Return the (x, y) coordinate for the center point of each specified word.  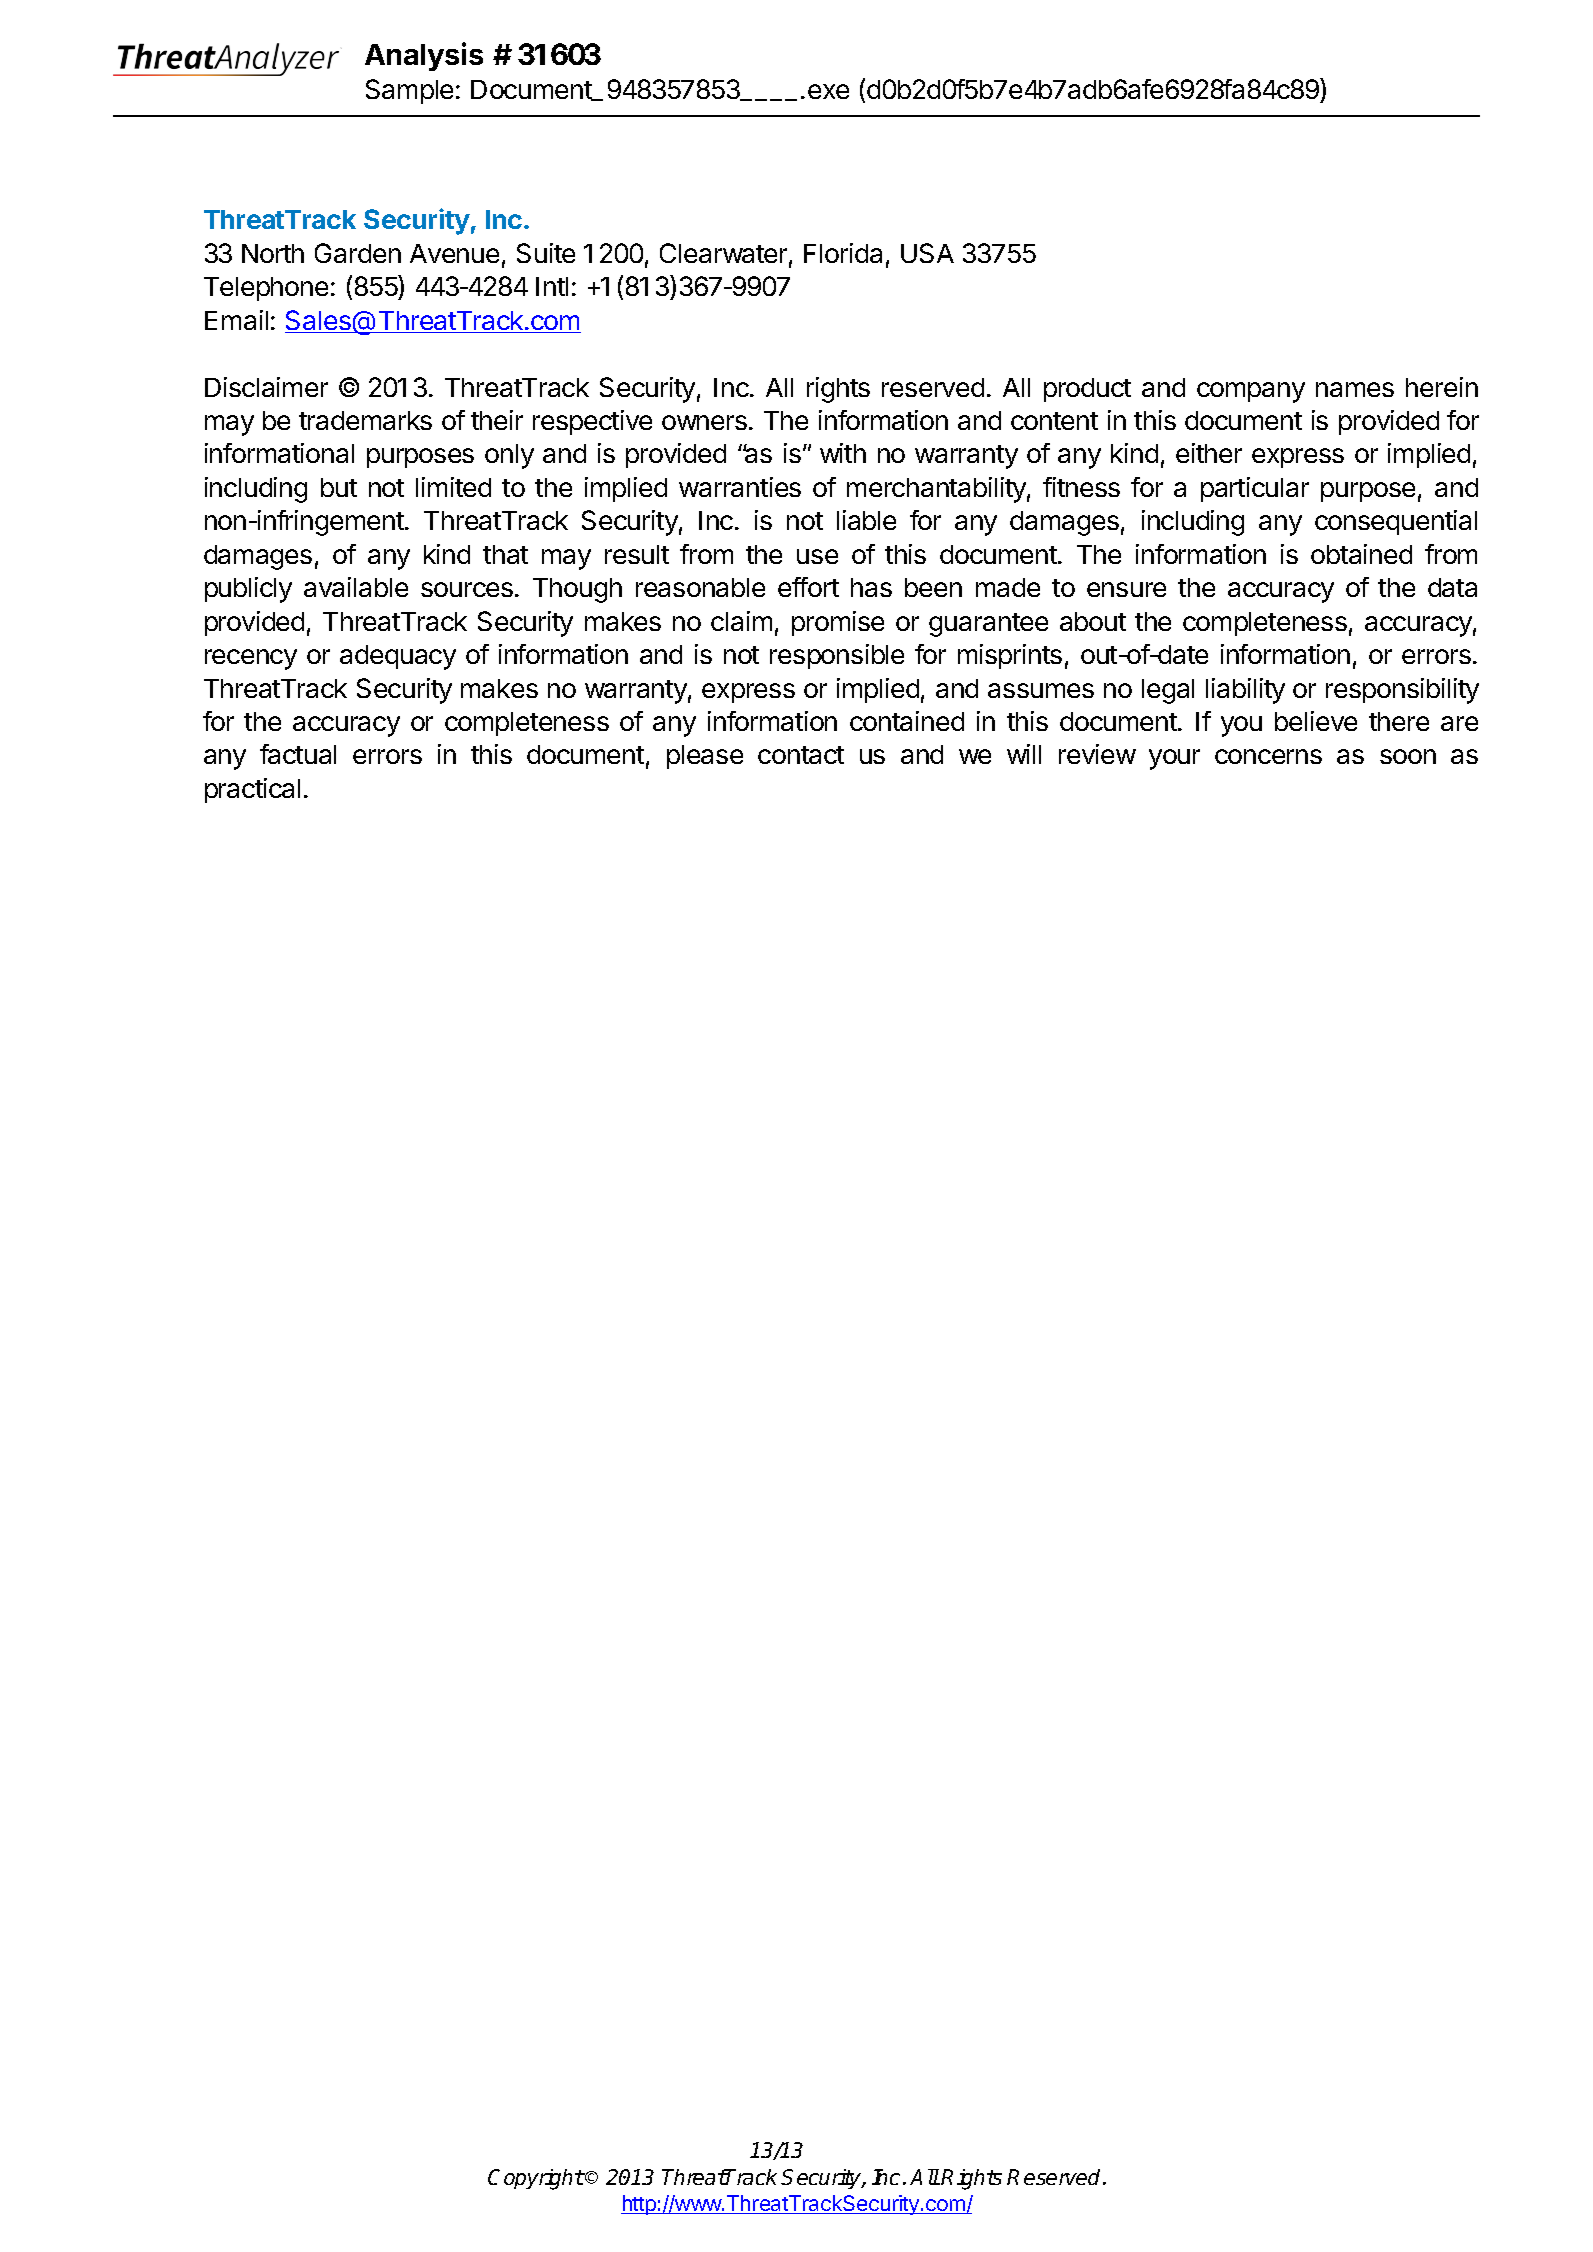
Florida (843, 253)
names (1355, 389)
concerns (1268, 756)
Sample (409, 91)
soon (1408, 756)
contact (801, 755)
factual (298, 754)
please (705, 757)
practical (252, 790)
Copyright (536, 2179)
